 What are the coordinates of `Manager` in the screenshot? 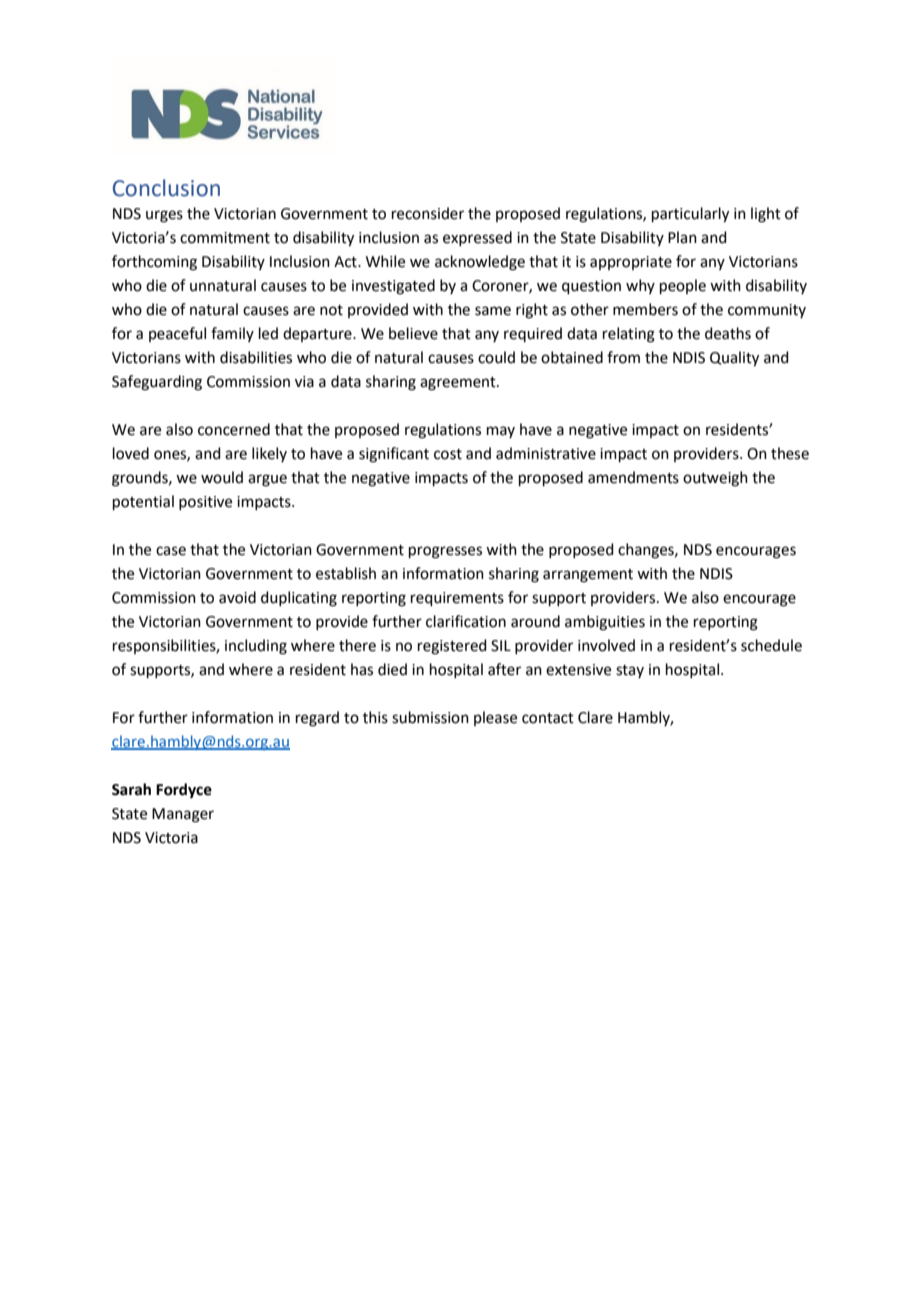 It's located at (183, 815).
